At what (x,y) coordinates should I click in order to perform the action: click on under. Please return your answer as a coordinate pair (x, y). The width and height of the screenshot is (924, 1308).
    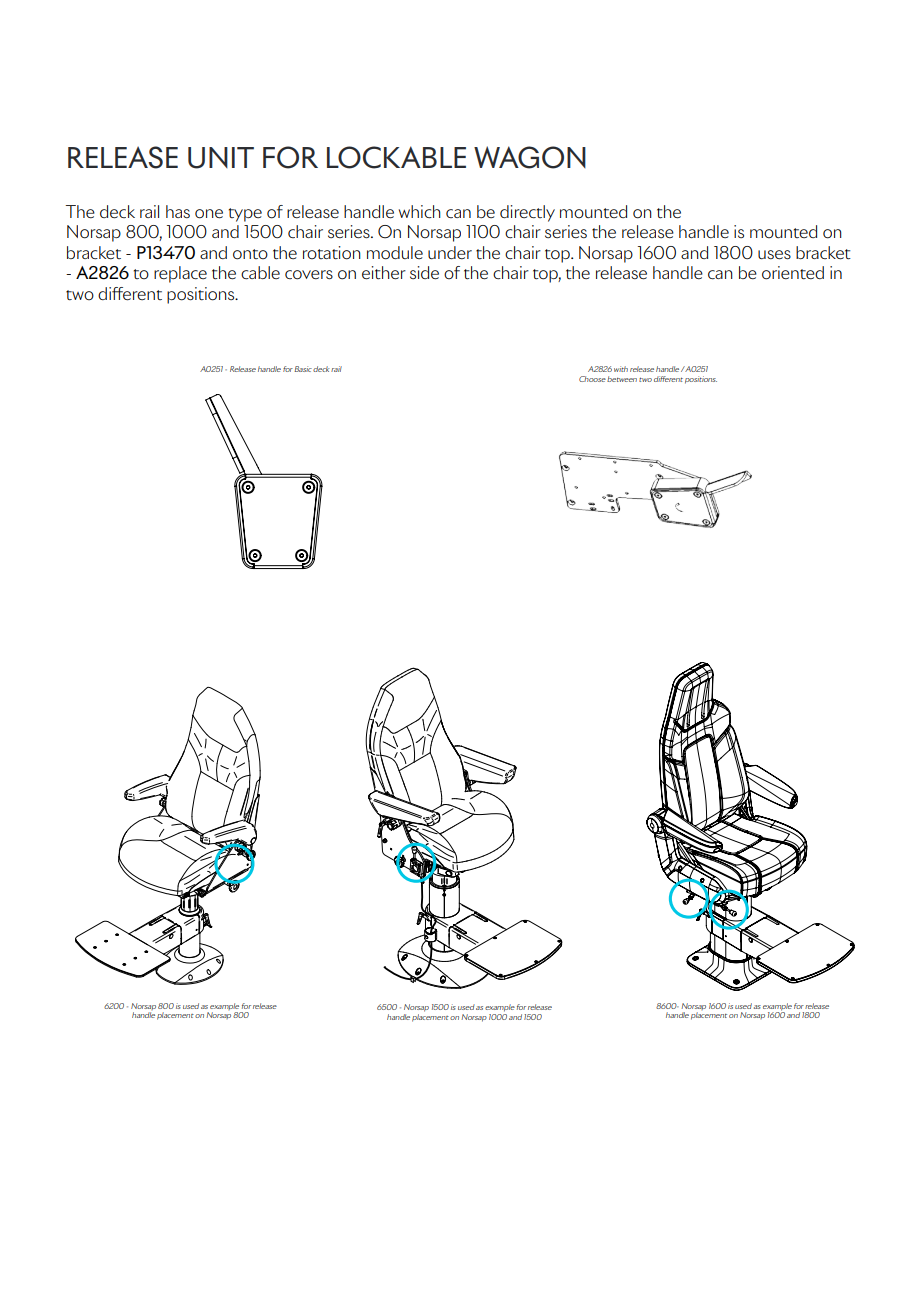
    Looking at the image, I should click on (450, 253).
